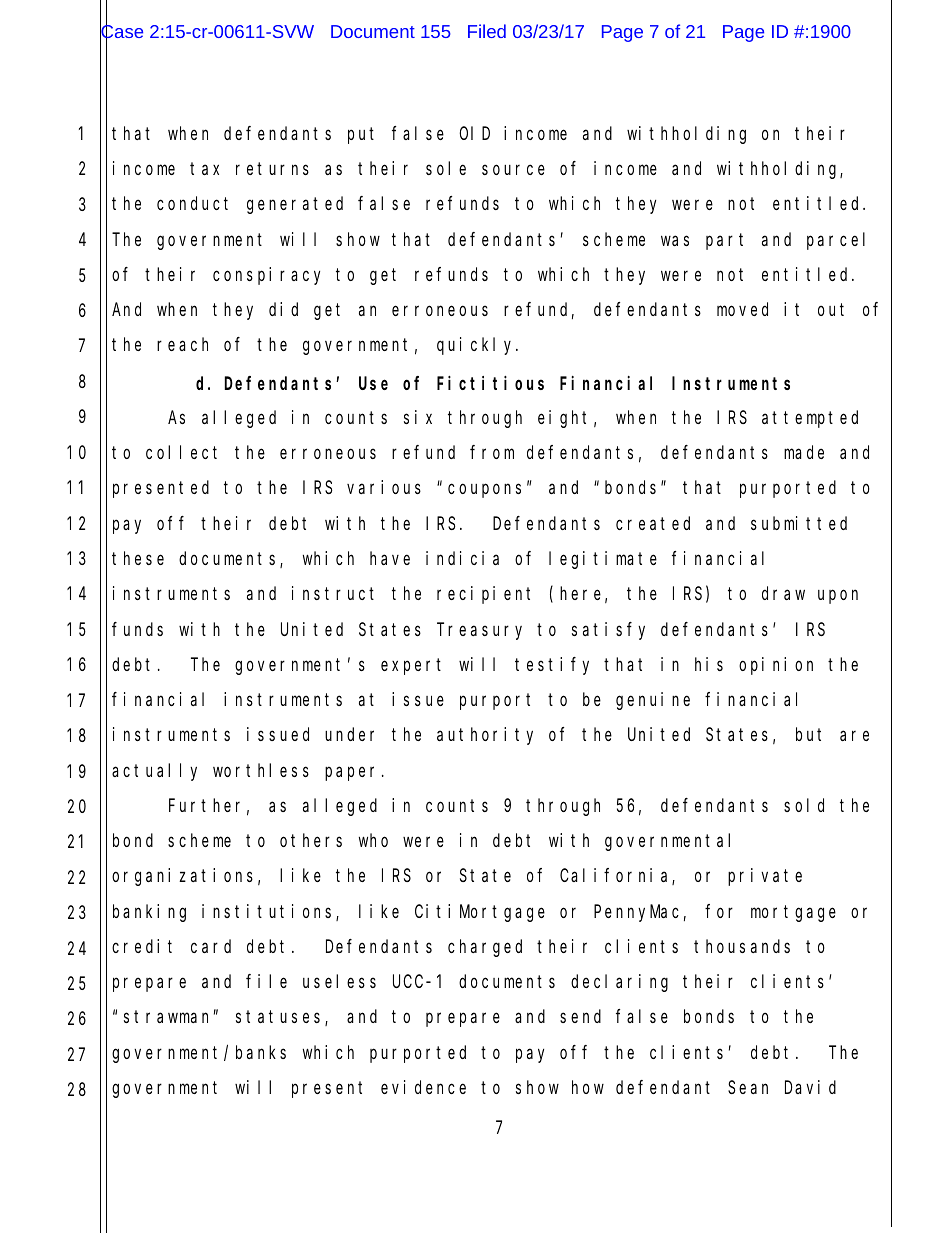 The width and height of the document is (952, 1233). Describe the element at coordinates (765, 877) in the document. I see `private` at that location.
